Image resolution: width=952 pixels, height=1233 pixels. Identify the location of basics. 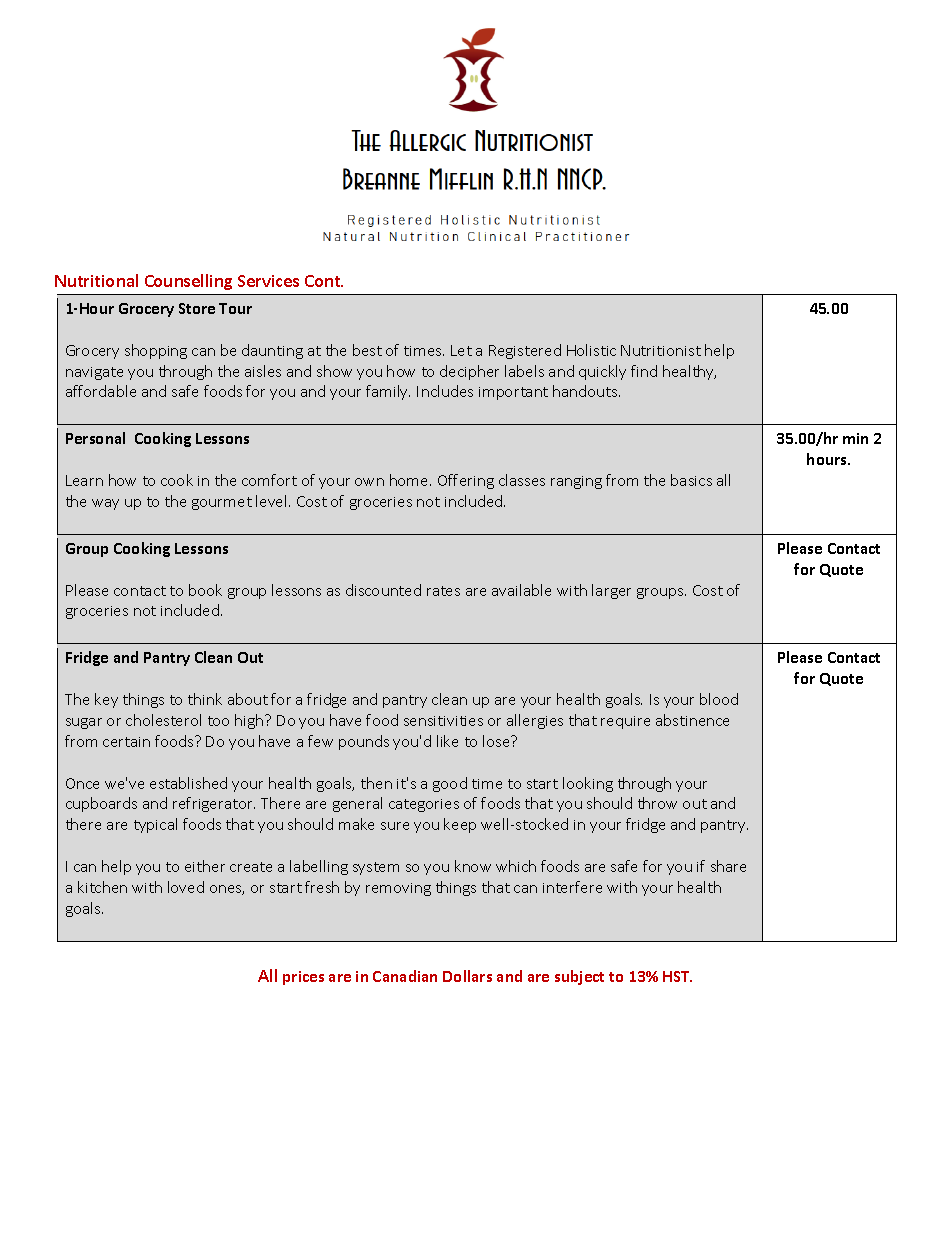
(691, 480).
